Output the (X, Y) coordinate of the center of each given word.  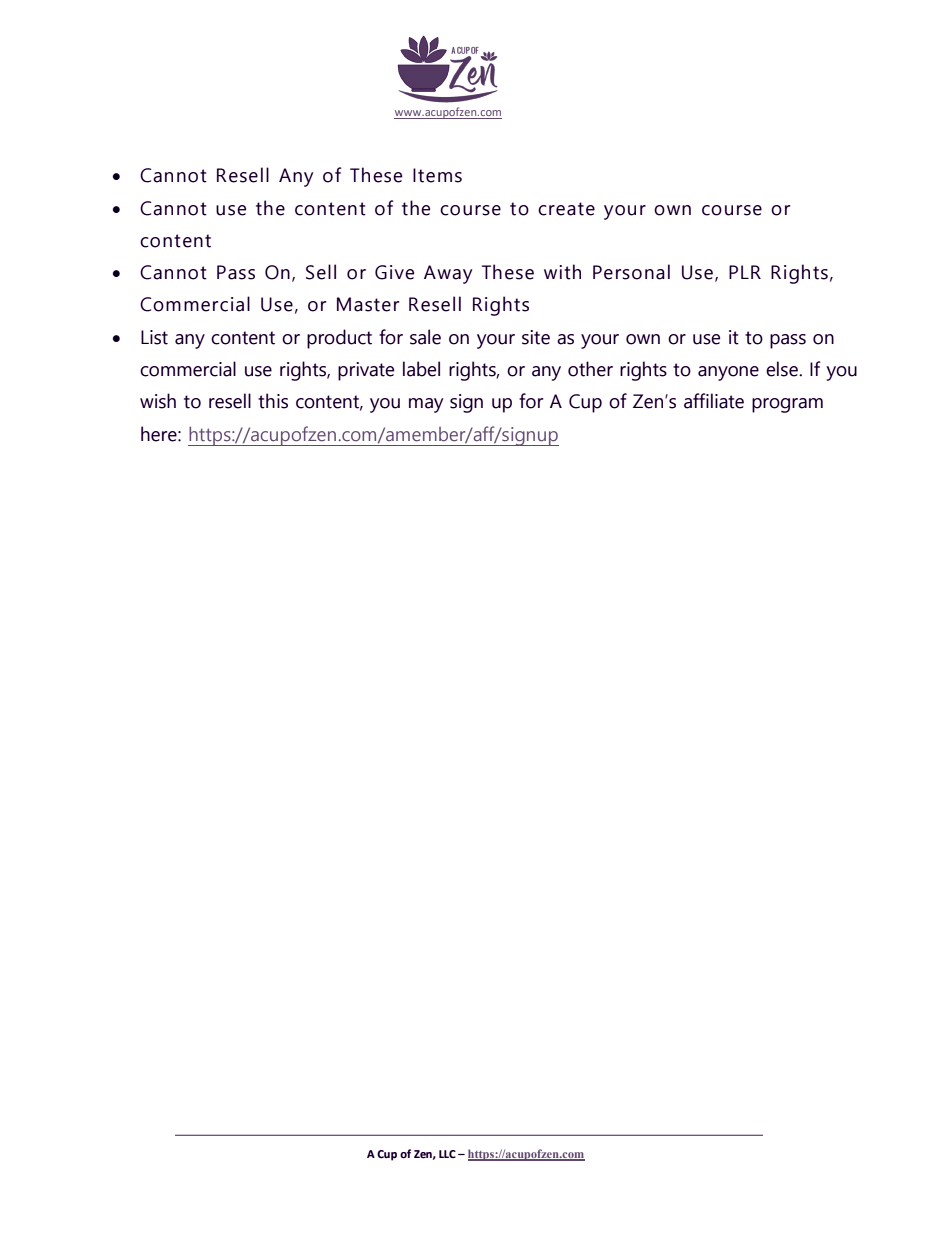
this (273, 401)
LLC (447, 1154)
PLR (745, 272)
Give (394, 272)
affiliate (714, 401)
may (426, 405)
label (421, 369)
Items (437, 175)
